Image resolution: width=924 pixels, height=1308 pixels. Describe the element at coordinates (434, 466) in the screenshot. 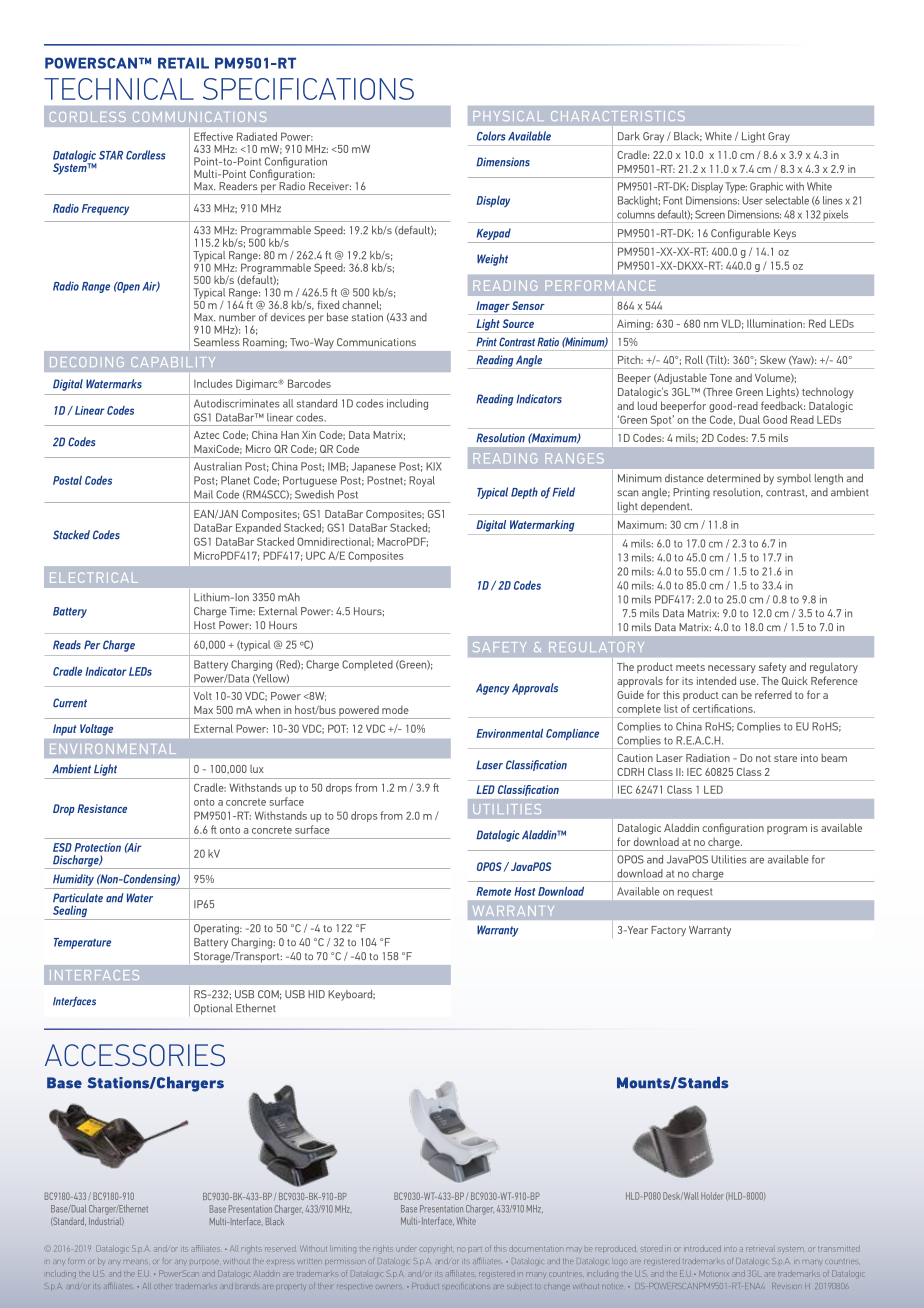

I see `KIX` at that location.
